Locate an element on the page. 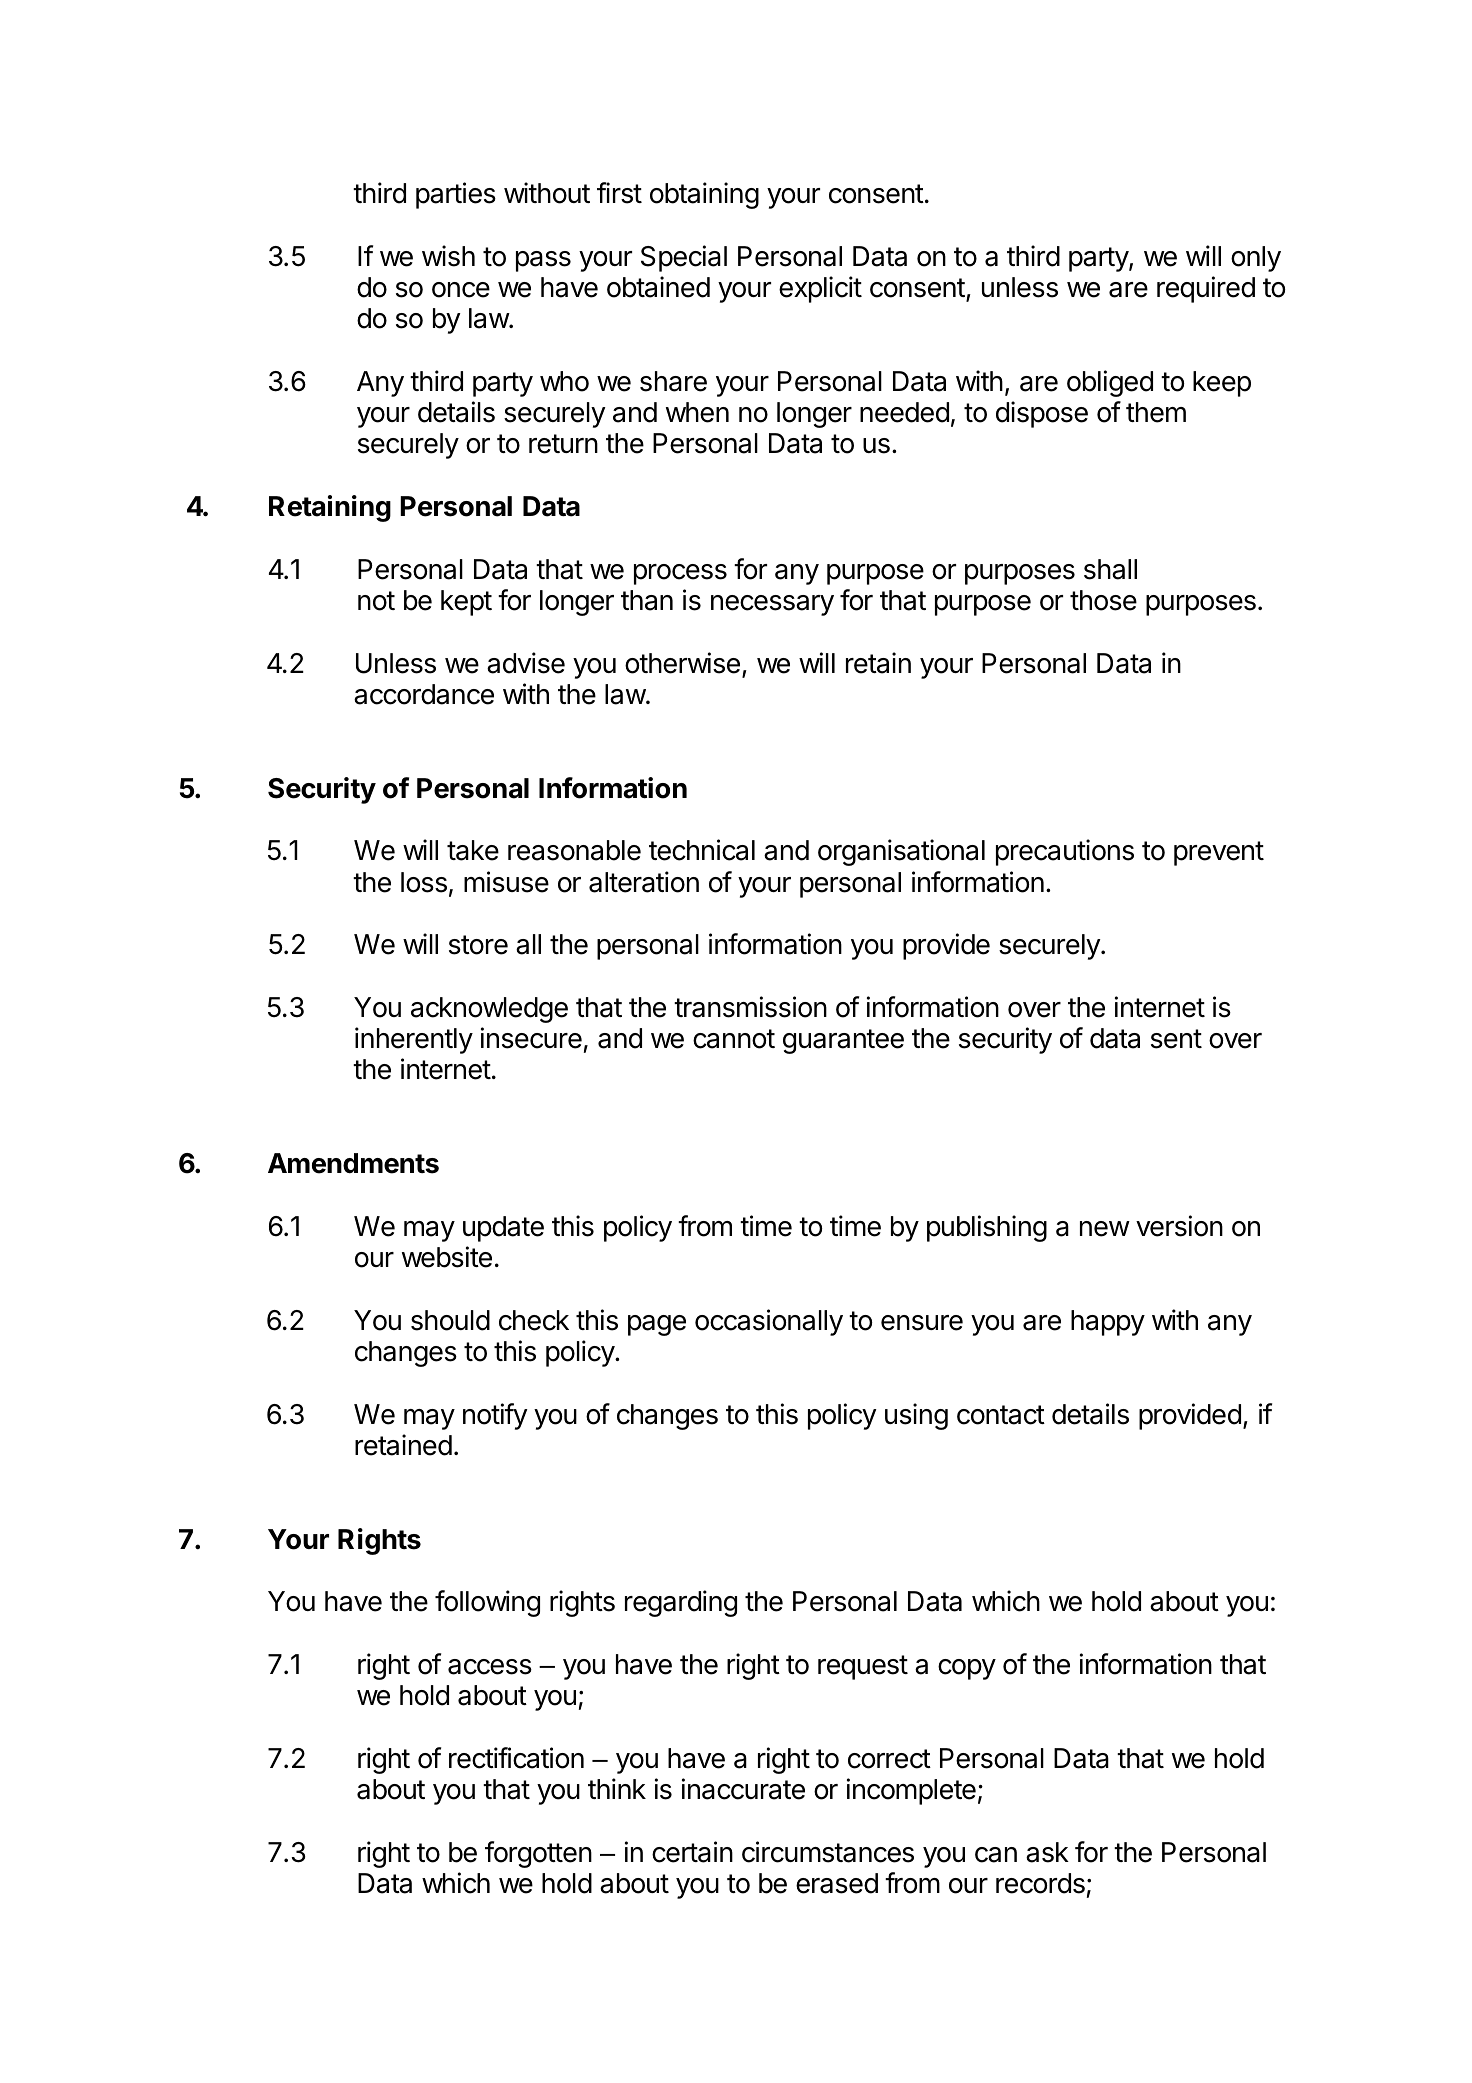 The image size is (1472, 2083). take is located at coordinates (473, 850).
